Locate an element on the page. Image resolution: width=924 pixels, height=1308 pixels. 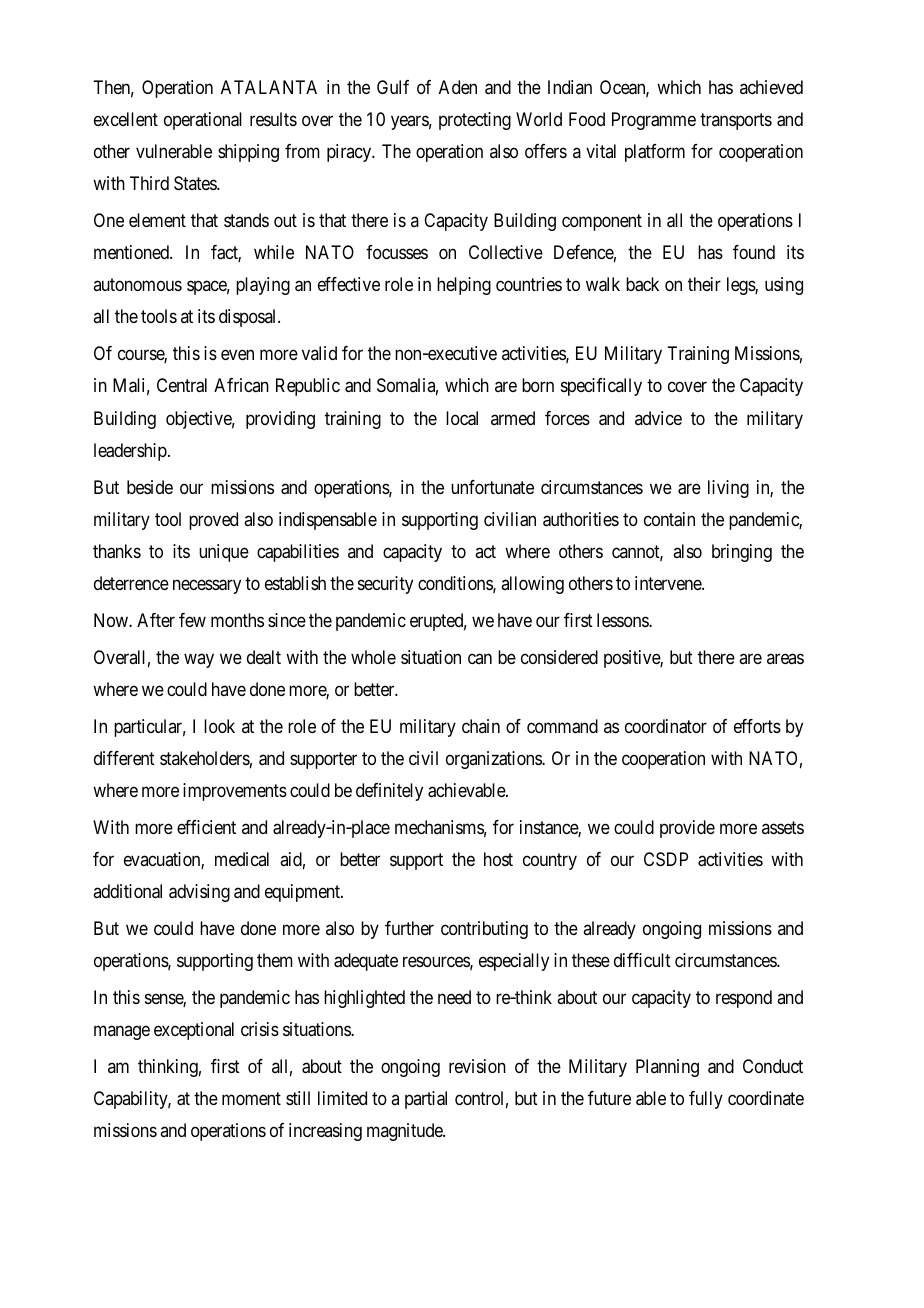
moment is located at coordinates (251, 1098).
